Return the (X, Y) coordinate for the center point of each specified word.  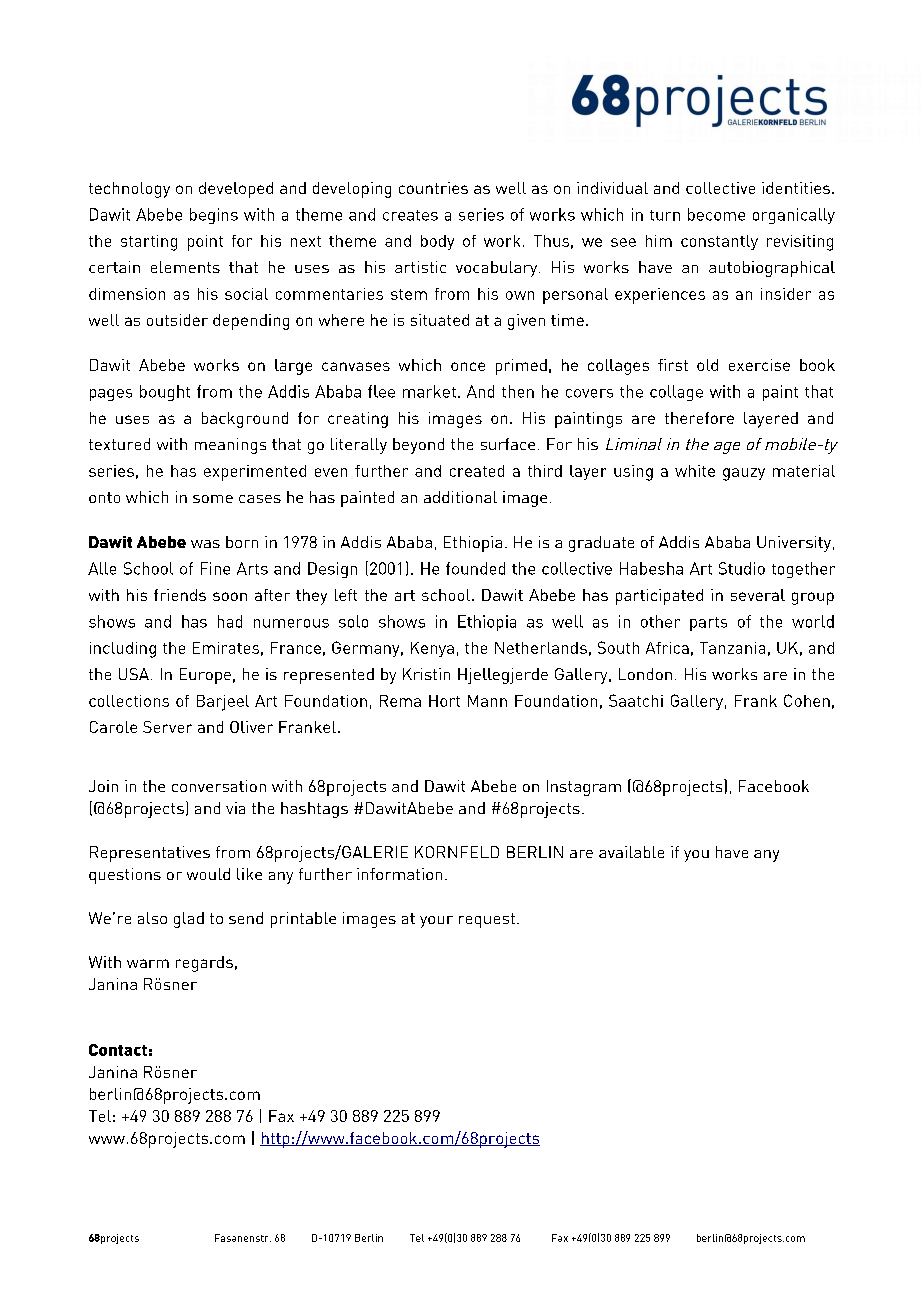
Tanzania (732, 648)
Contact (118, 1050)
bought (165, 393)
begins (214, 216)
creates (410, 215)
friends (180, 595)
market (429, 391)
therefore (699, 418)
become (716, 214)
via (235, 808)
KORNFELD (457, 852)
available (631, 852)
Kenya (432, 649)
